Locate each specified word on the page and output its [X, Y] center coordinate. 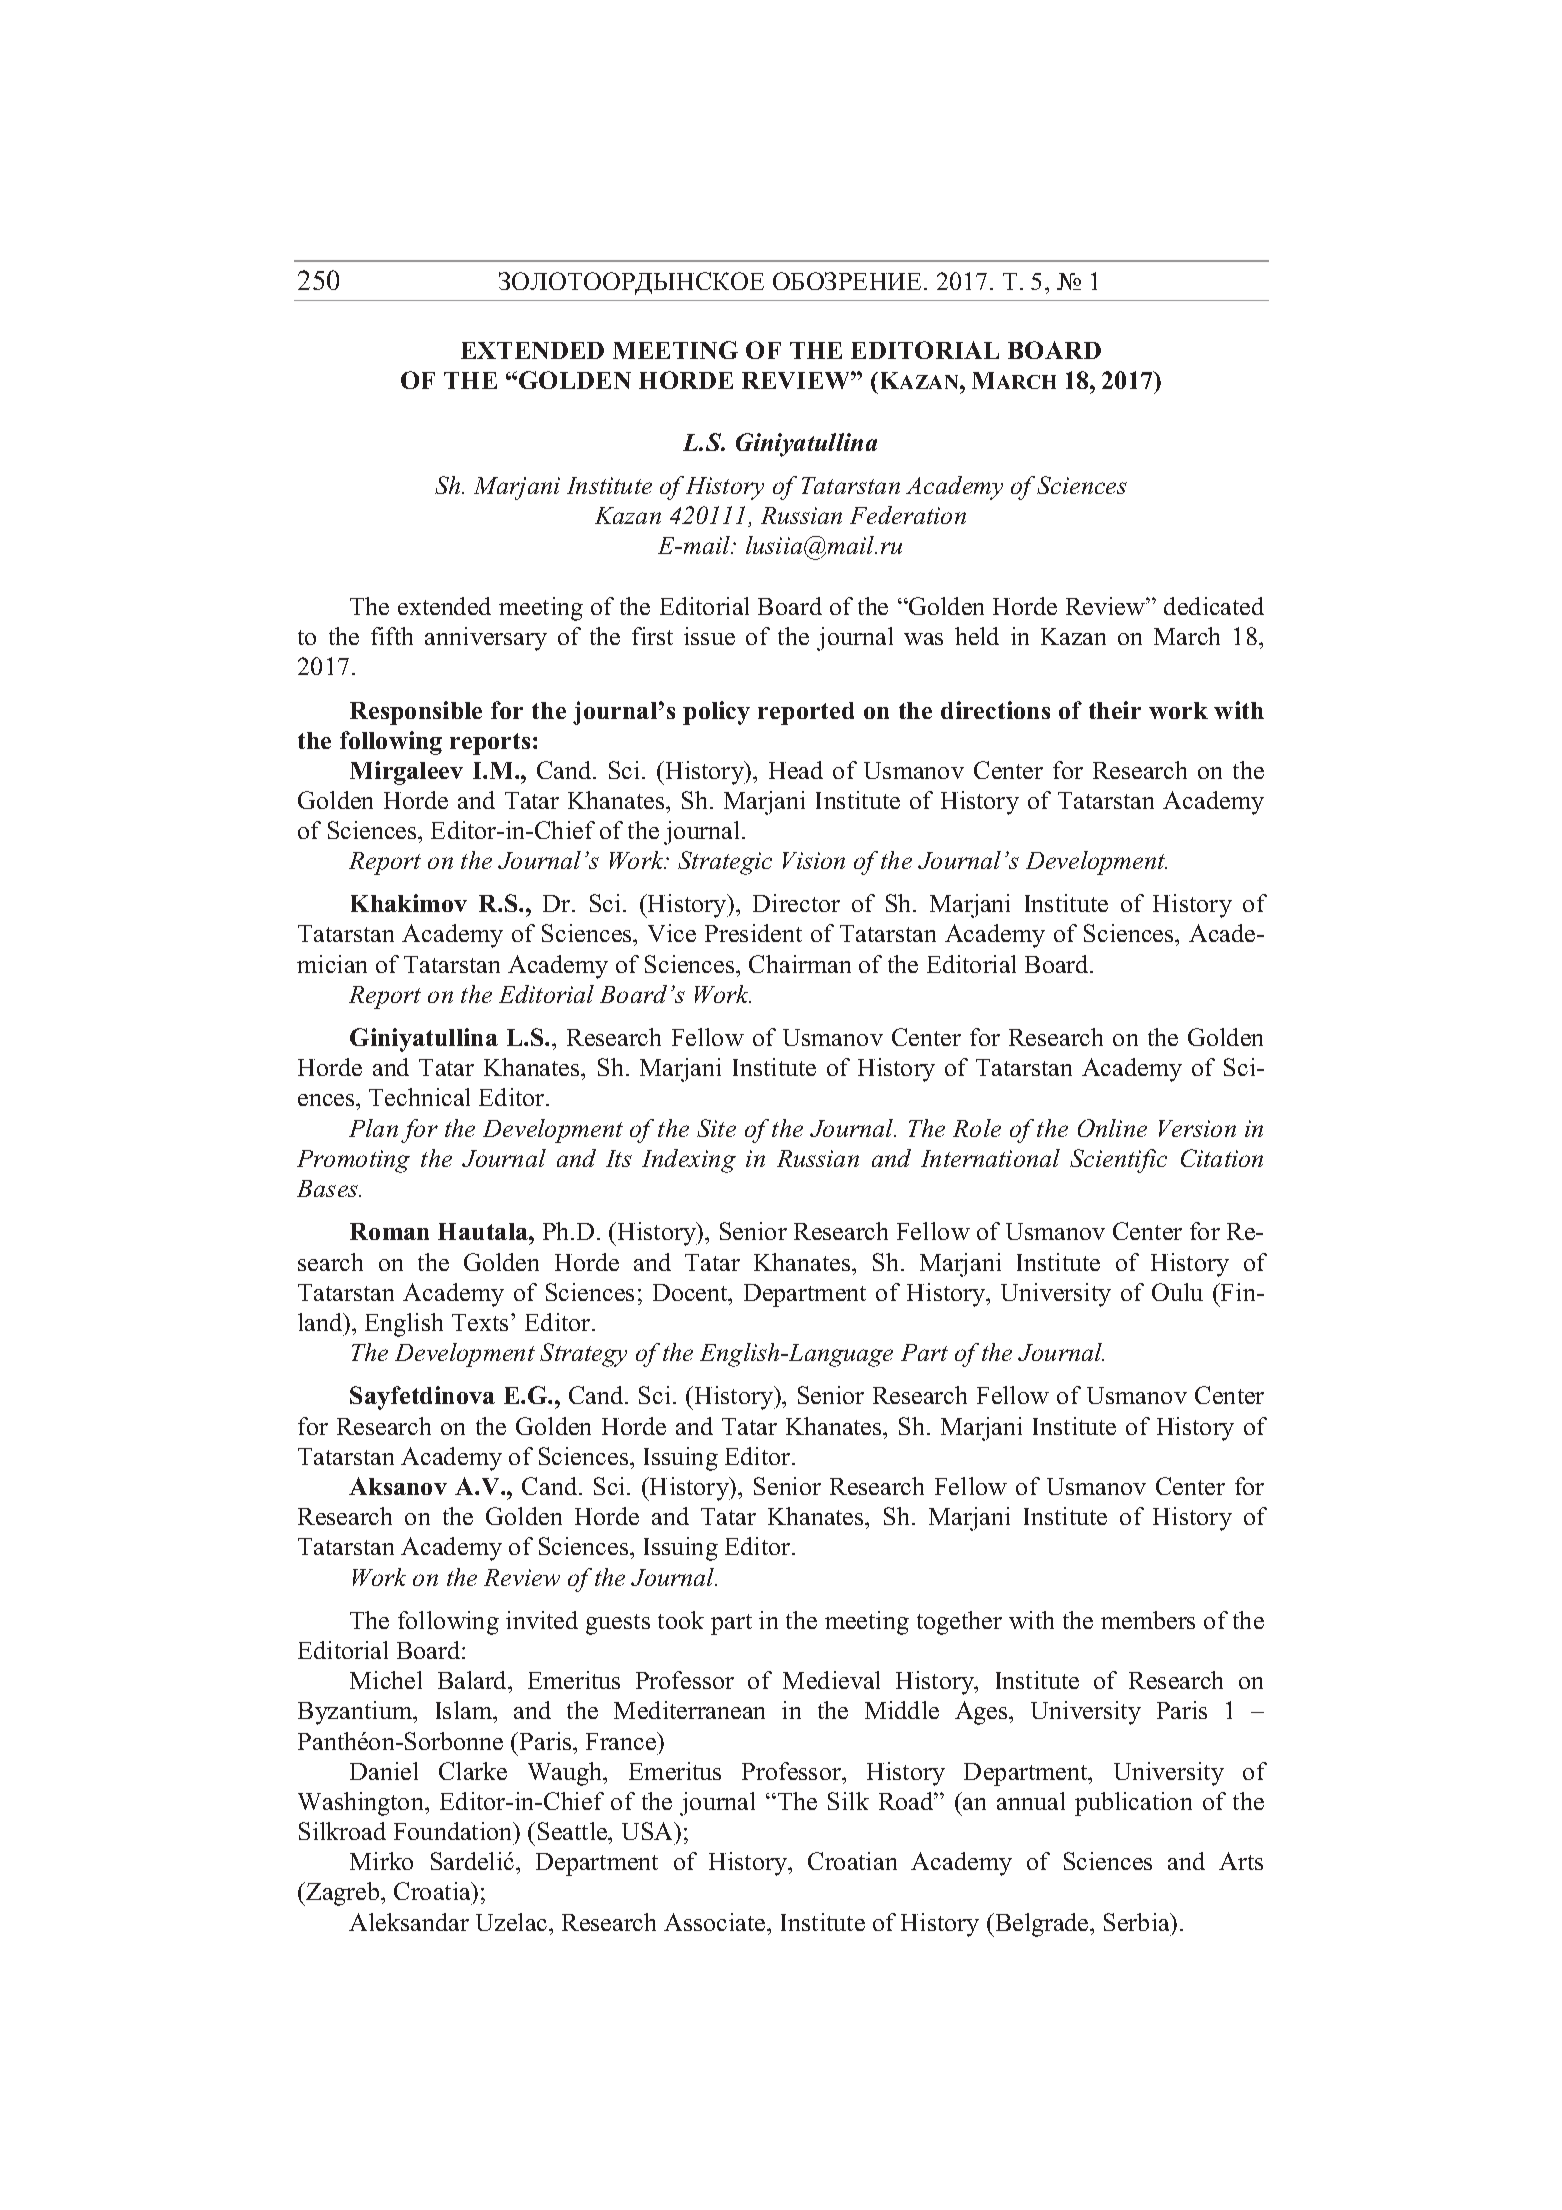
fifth [392, 636]
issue [709, 636]
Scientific [1118, 1161]
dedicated [1214, 606]
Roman [389, 1231]
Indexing [689, 1161]
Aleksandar [409, 1922]
